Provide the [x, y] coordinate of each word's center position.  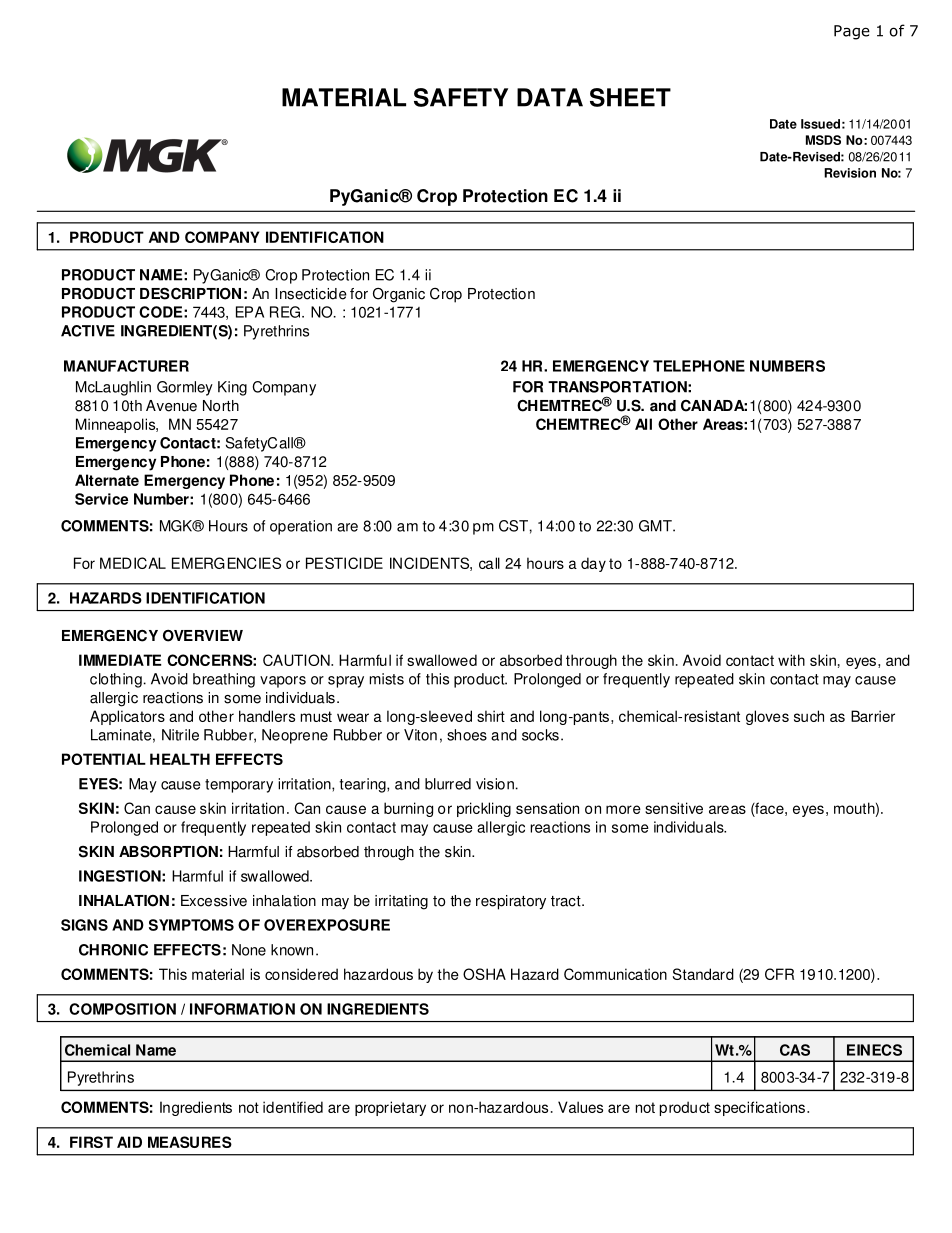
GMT [656, 526]
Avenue [171, 406]
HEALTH [180, 759]
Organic [399, 295]
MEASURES [190, 1142]
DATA [550, 97]
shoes [467, 735]
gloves [767, 717]
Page [852, 32]
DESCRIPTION [190, 293]
